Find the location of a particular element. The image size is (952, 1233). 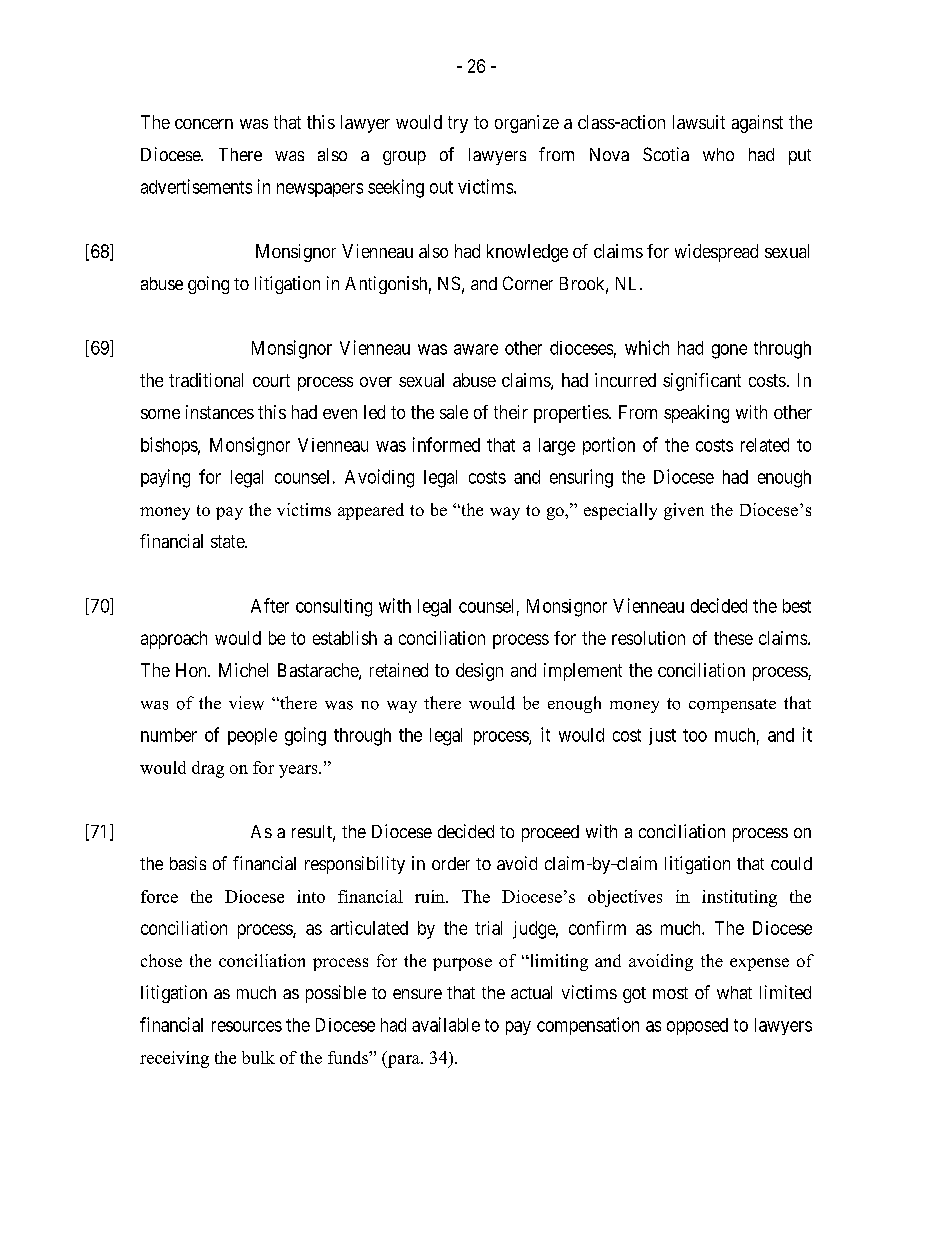

concern is located at coordinates (204, 124).
